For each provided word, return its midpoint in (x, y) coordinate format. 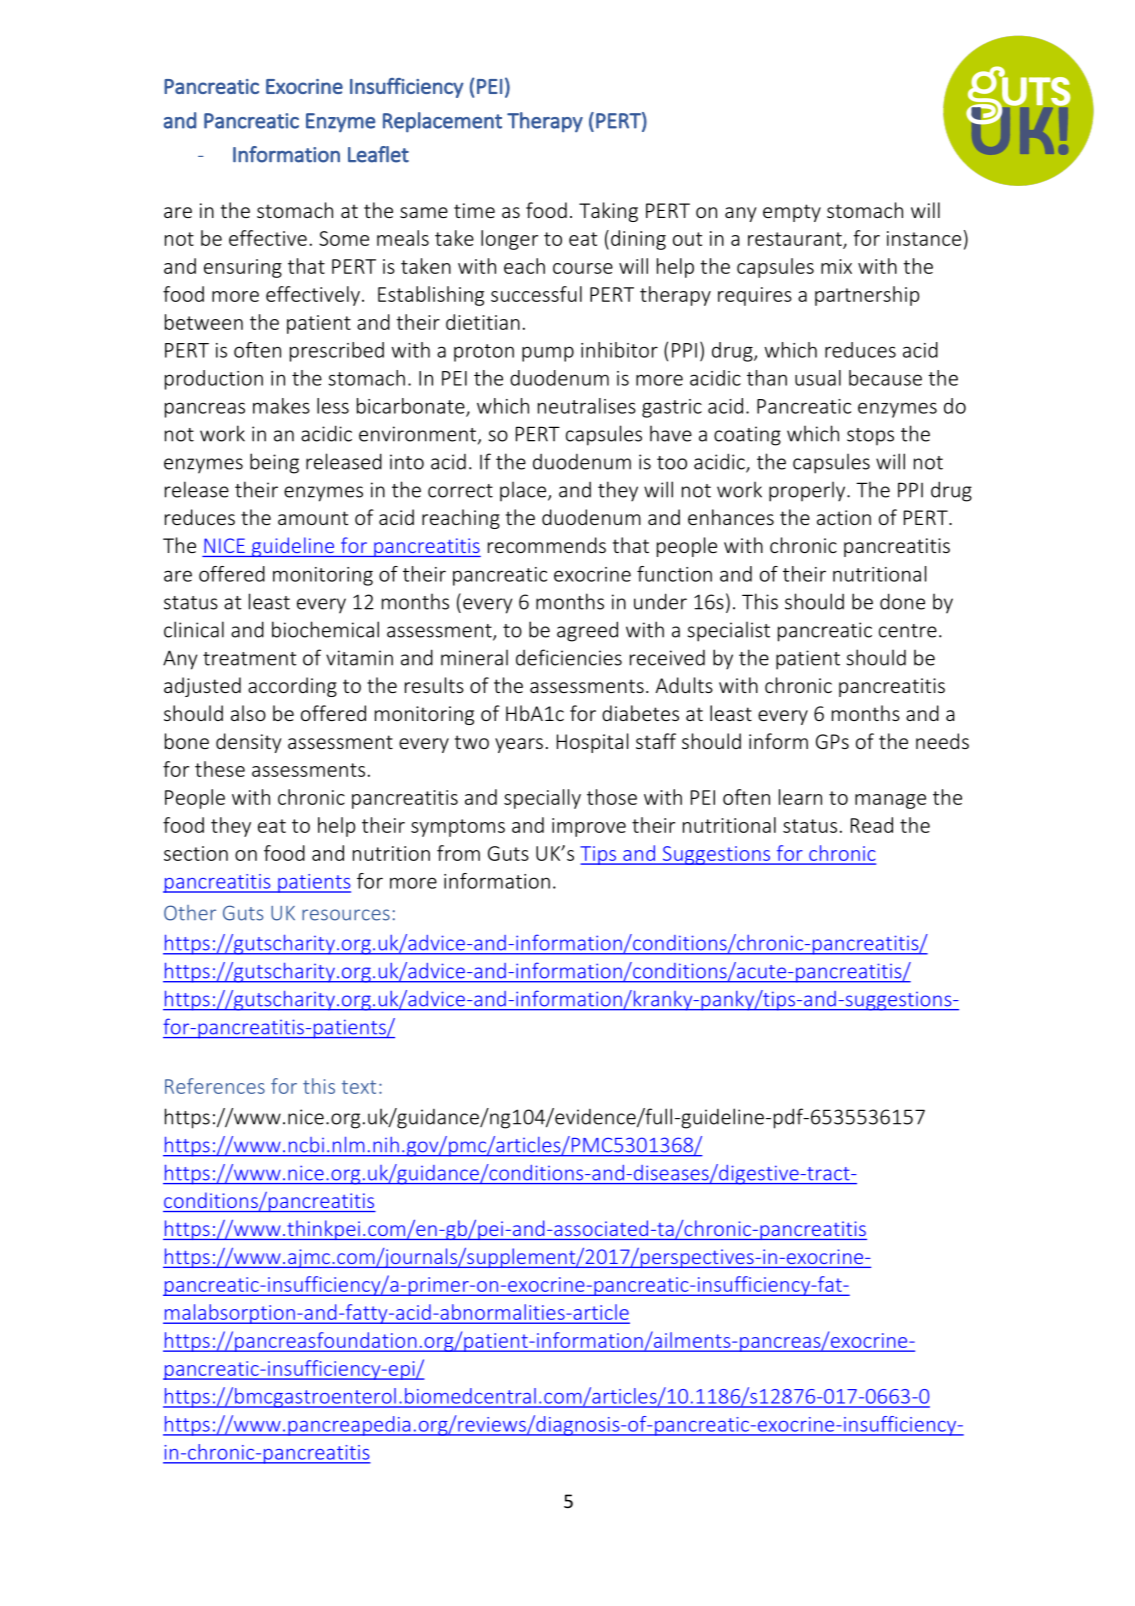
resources (346, 915)
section (196, 853)
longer (509, 240)
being (274, 463)
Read (872, 825)
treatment (250, 659)
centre (908, 631)
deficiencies (569, 657)
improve (589, 827)
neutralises (587, 406)
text (359, 1087)
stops (870, 437)
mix (836, 266)
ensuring (243, 268)
